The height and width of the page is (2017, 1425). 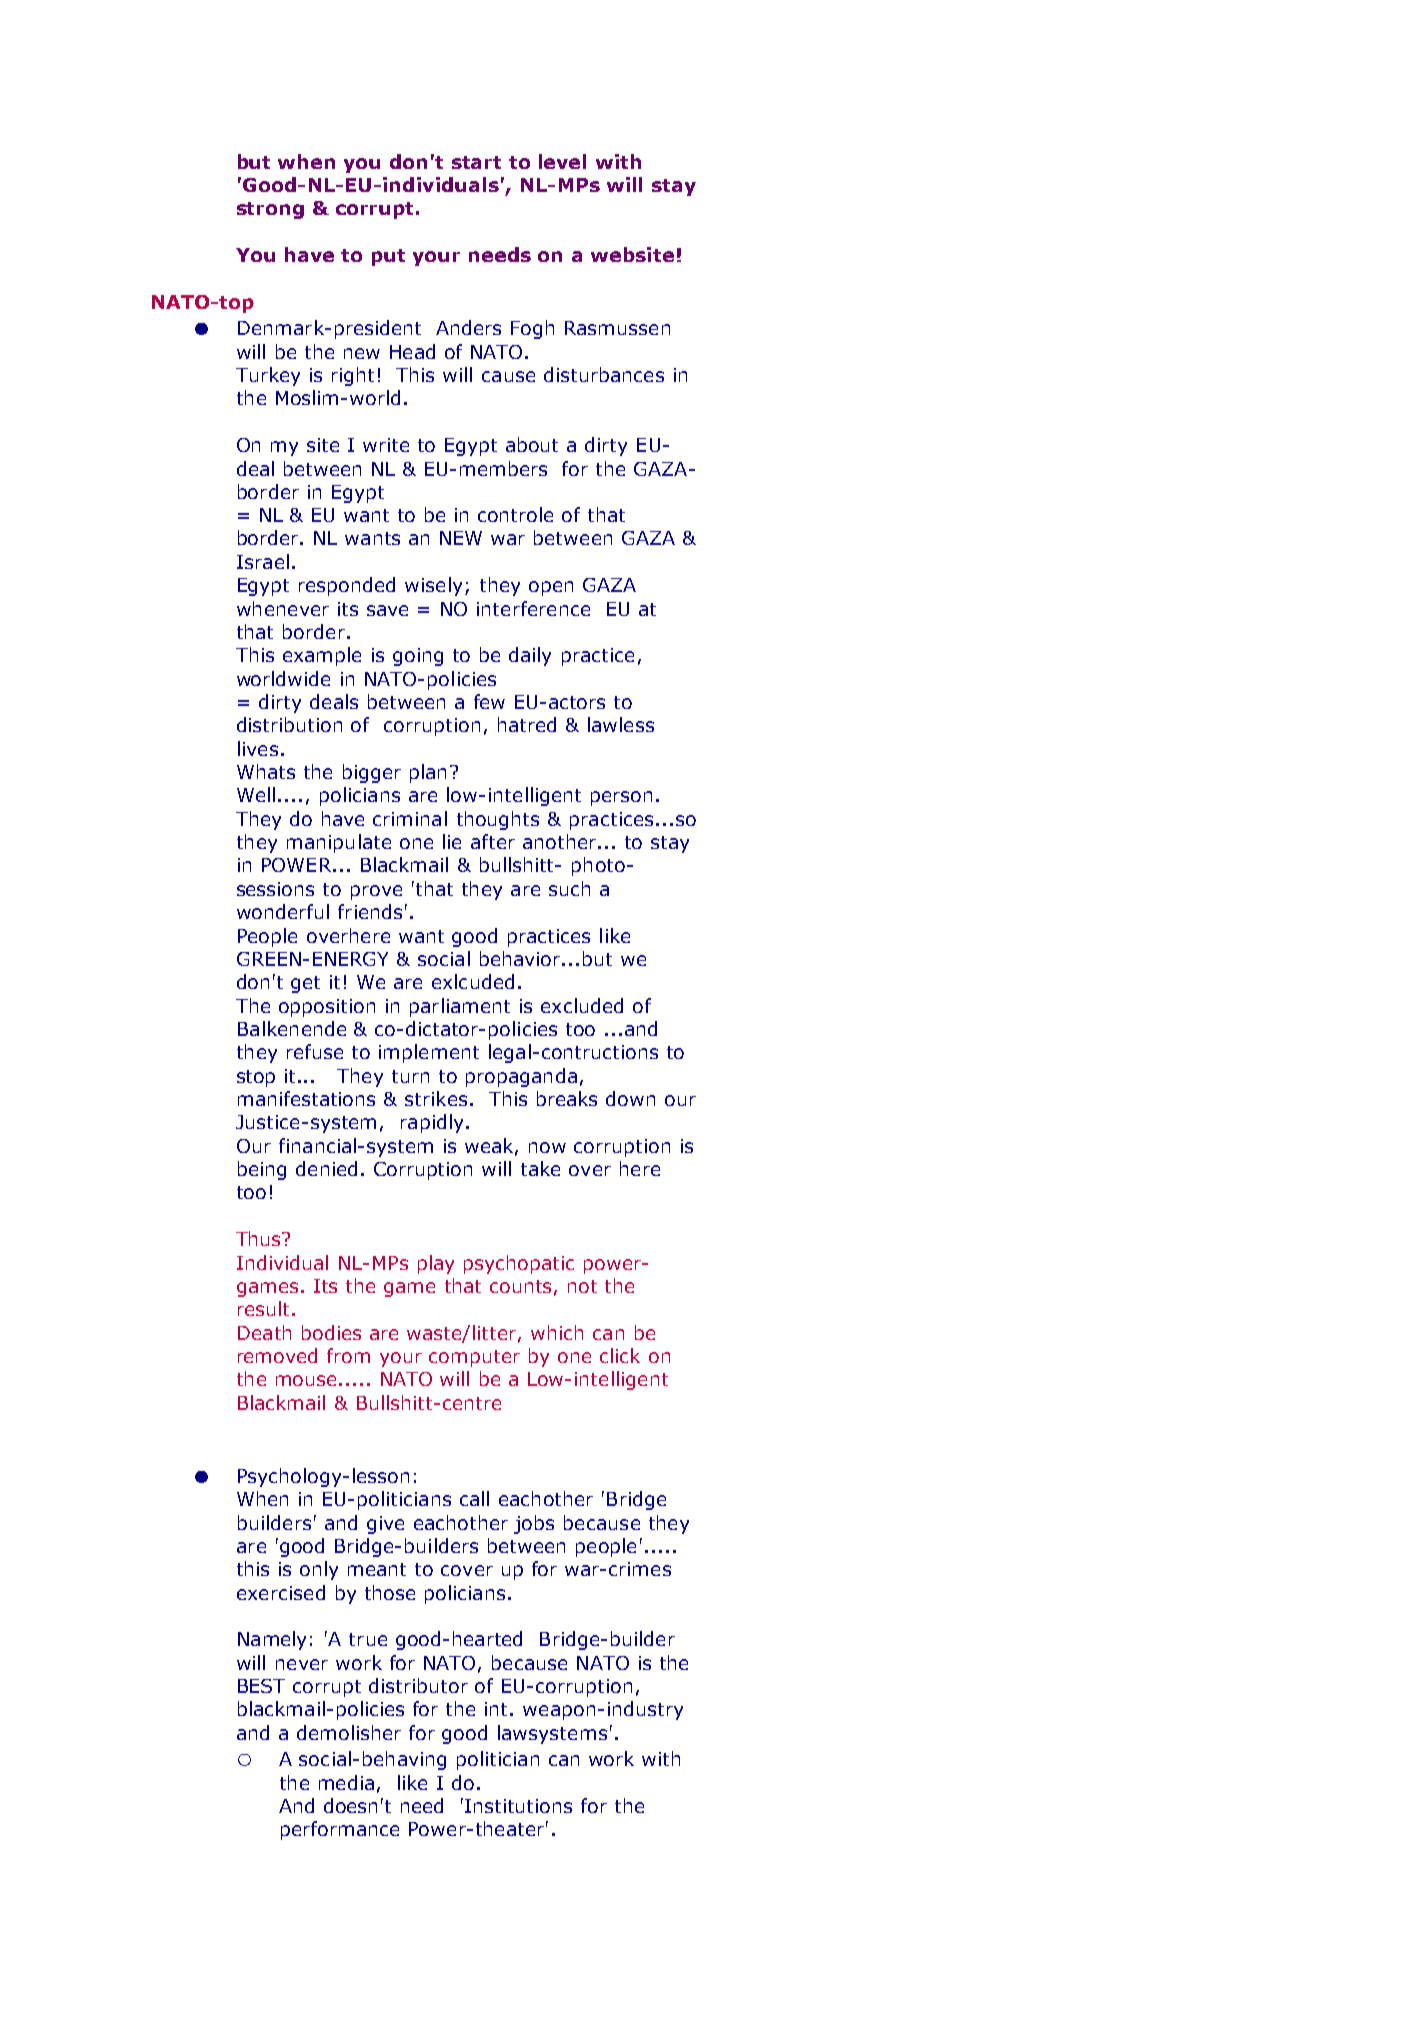 What do you see at coordinates (270, 210) in the page?
I see `strong` at bounding box center [270, 210].
